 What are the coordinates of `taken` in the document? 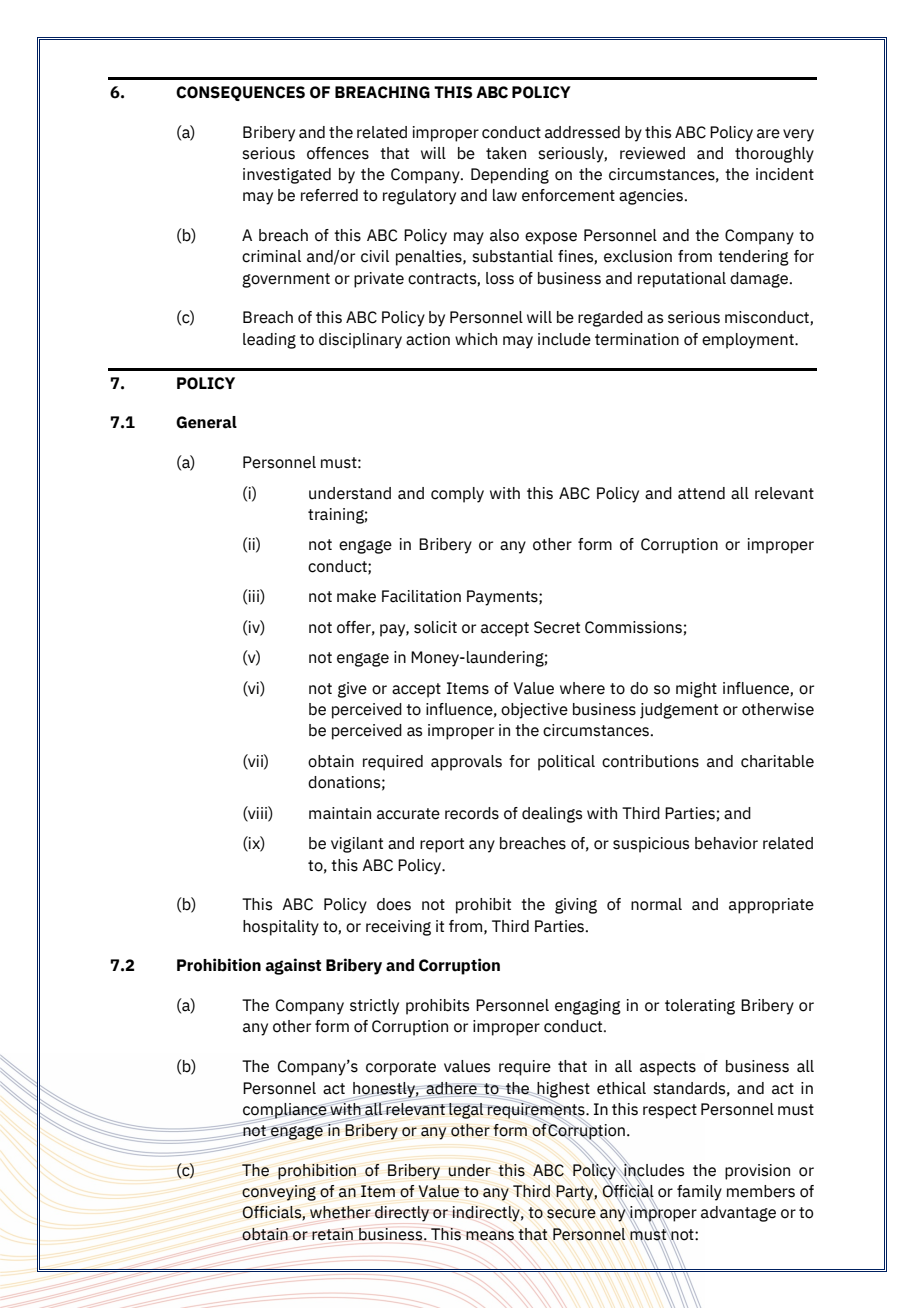 It's located at (506, 153).
